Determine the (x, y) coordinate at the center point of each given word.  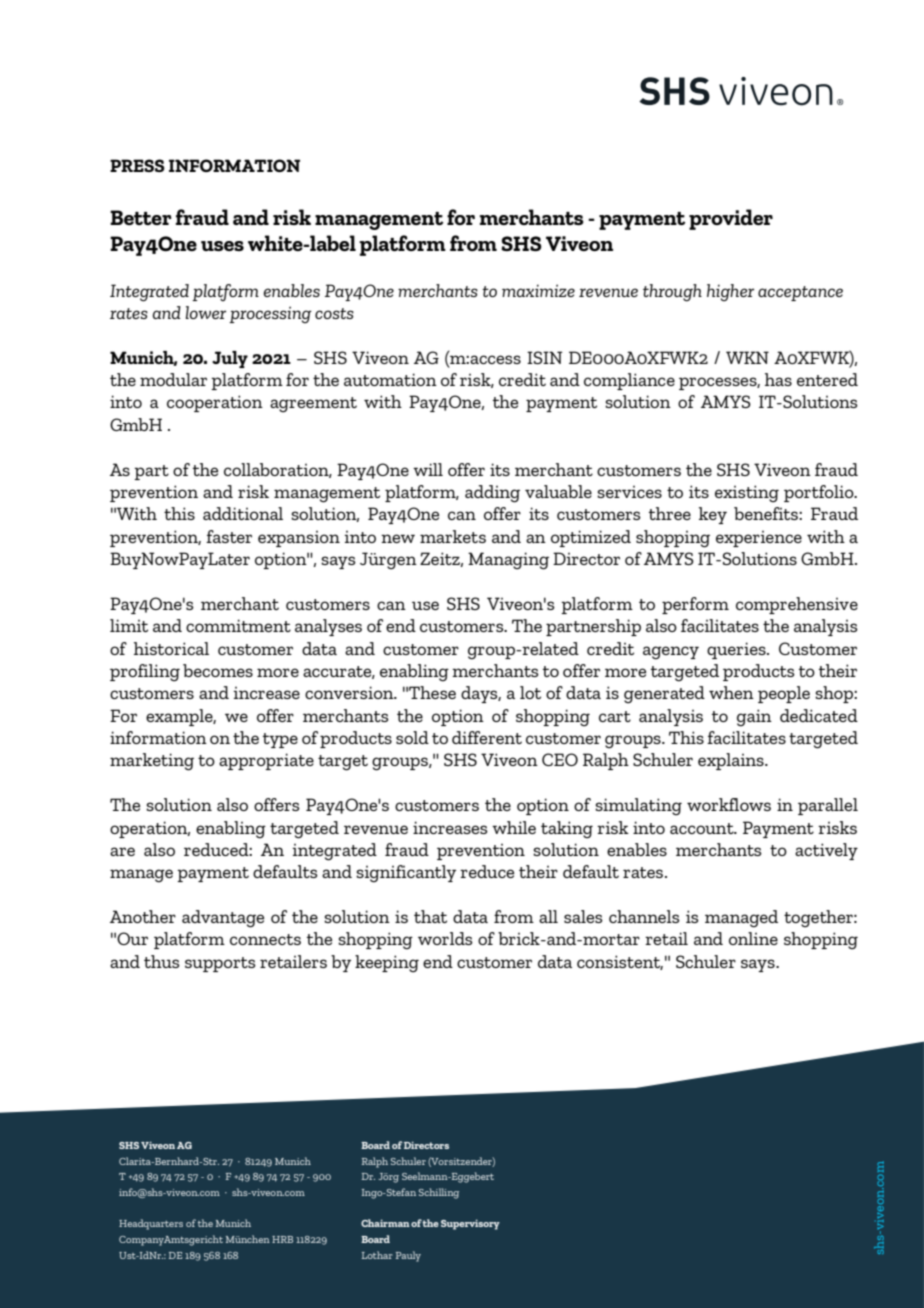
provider (731, 219)
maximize (538, 290)
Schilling (439, 1193)
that (430, 916)
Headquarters (151, 1224)
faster (229, 536)
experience (759, 539)
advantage (223, 919)
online (753, 938)
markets (453, 536)
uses (222, 246)
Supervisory (470, 1224)
